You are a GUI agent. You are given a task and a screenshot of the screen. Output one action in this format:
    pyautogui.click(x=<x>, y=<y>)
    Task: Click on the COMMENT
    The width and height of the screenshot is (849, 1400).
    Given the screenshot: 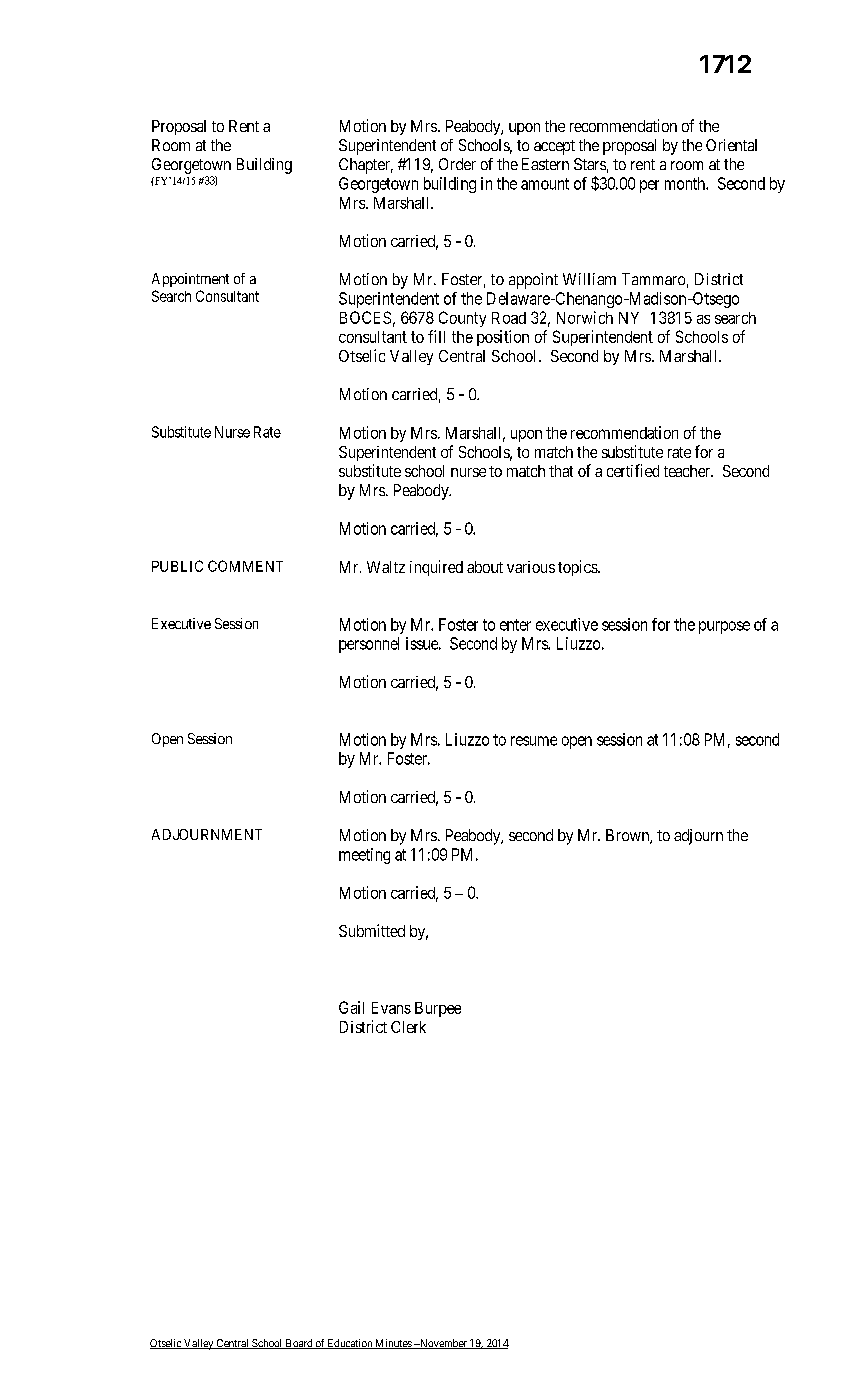 What is the action you would take?
    pyautogui.click(x=245, y=566)
